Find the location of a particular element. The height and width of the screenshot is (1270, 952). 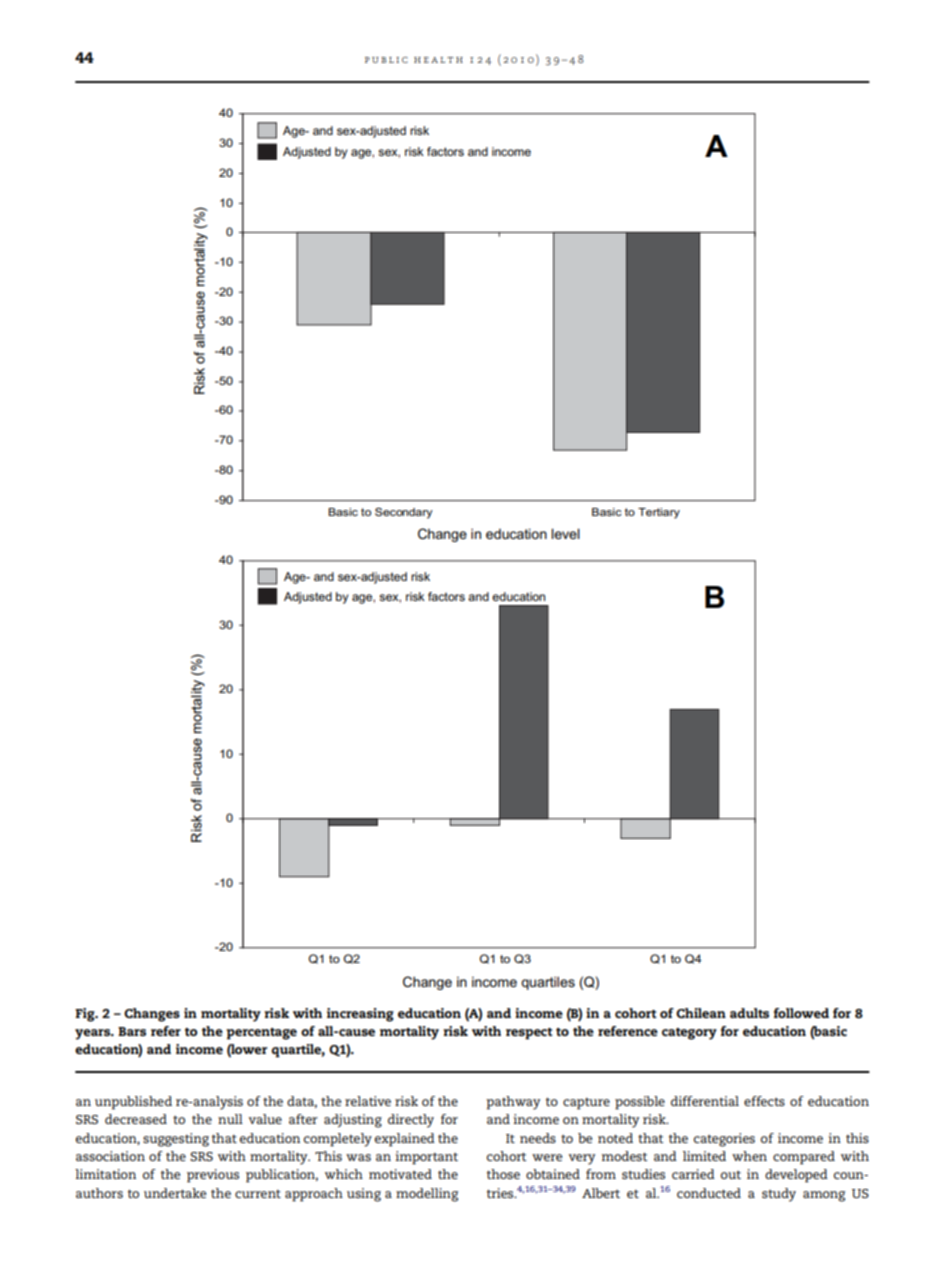

health is located at coordinates (438, 60).
